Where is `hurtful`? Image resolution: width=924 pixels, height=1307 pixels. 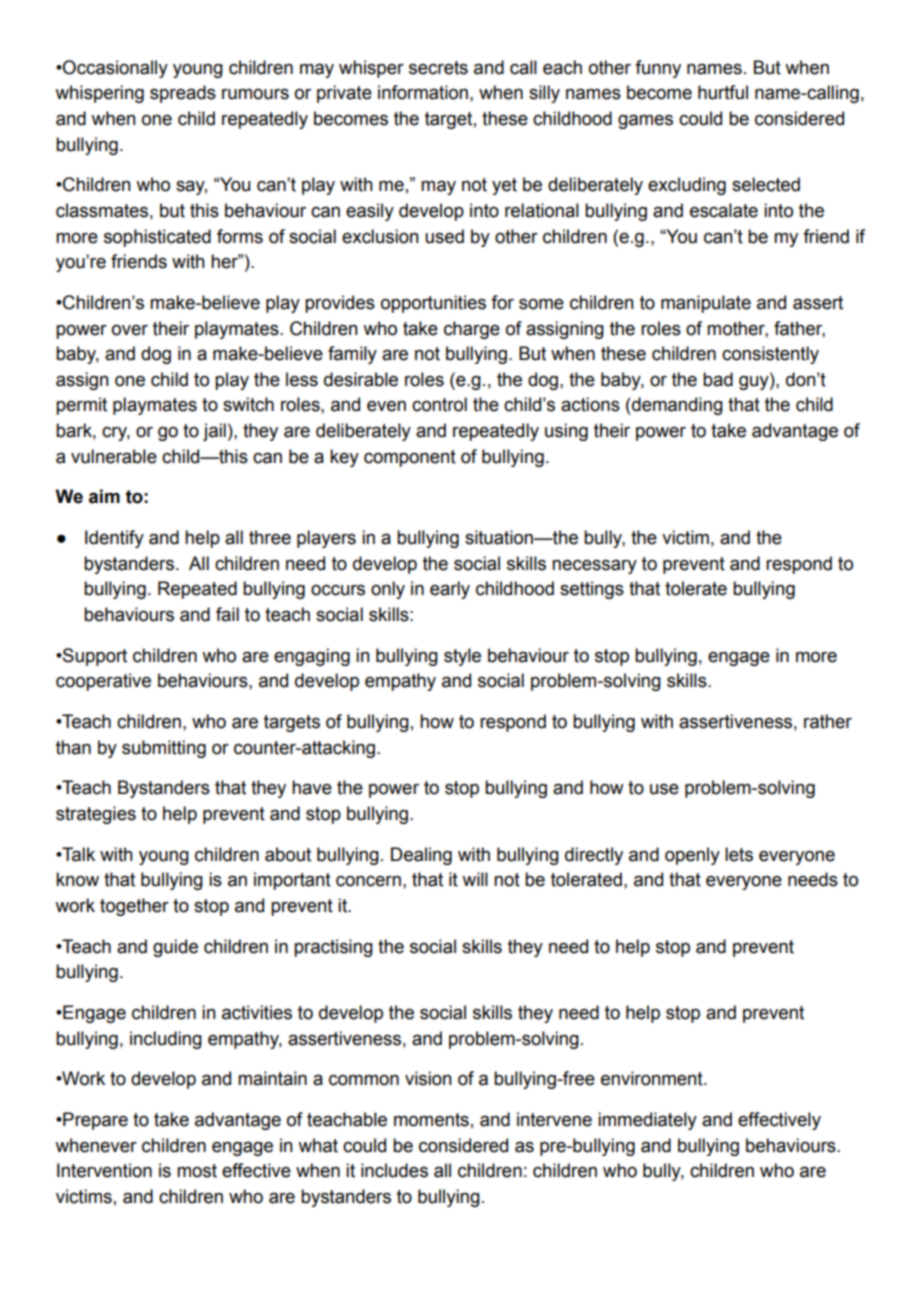
hurtful is located at coordinates (723, 92).
